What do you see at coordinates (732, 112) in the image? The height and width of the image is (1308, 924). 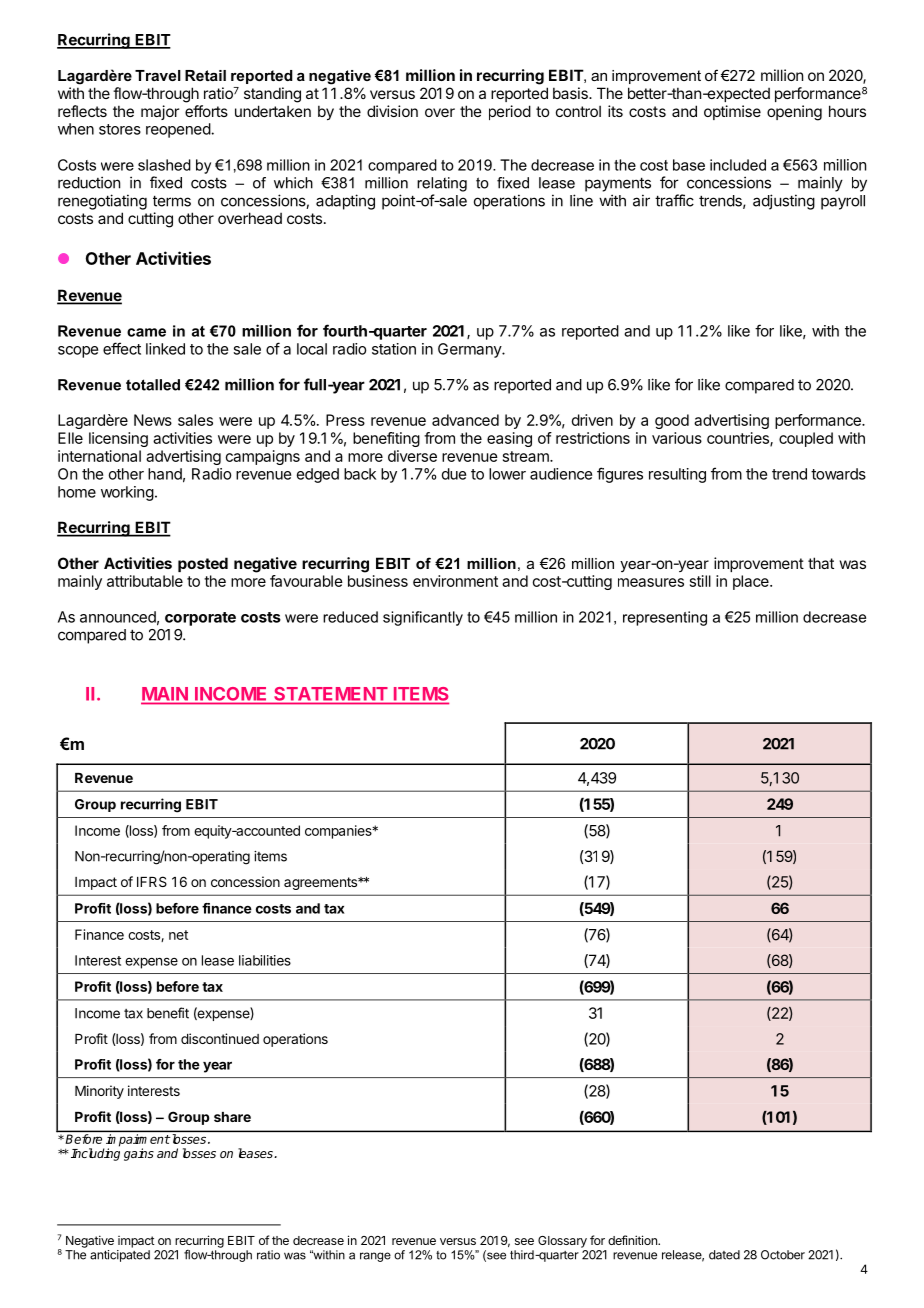 I see `optimise` at bounding box center [732, 112].
